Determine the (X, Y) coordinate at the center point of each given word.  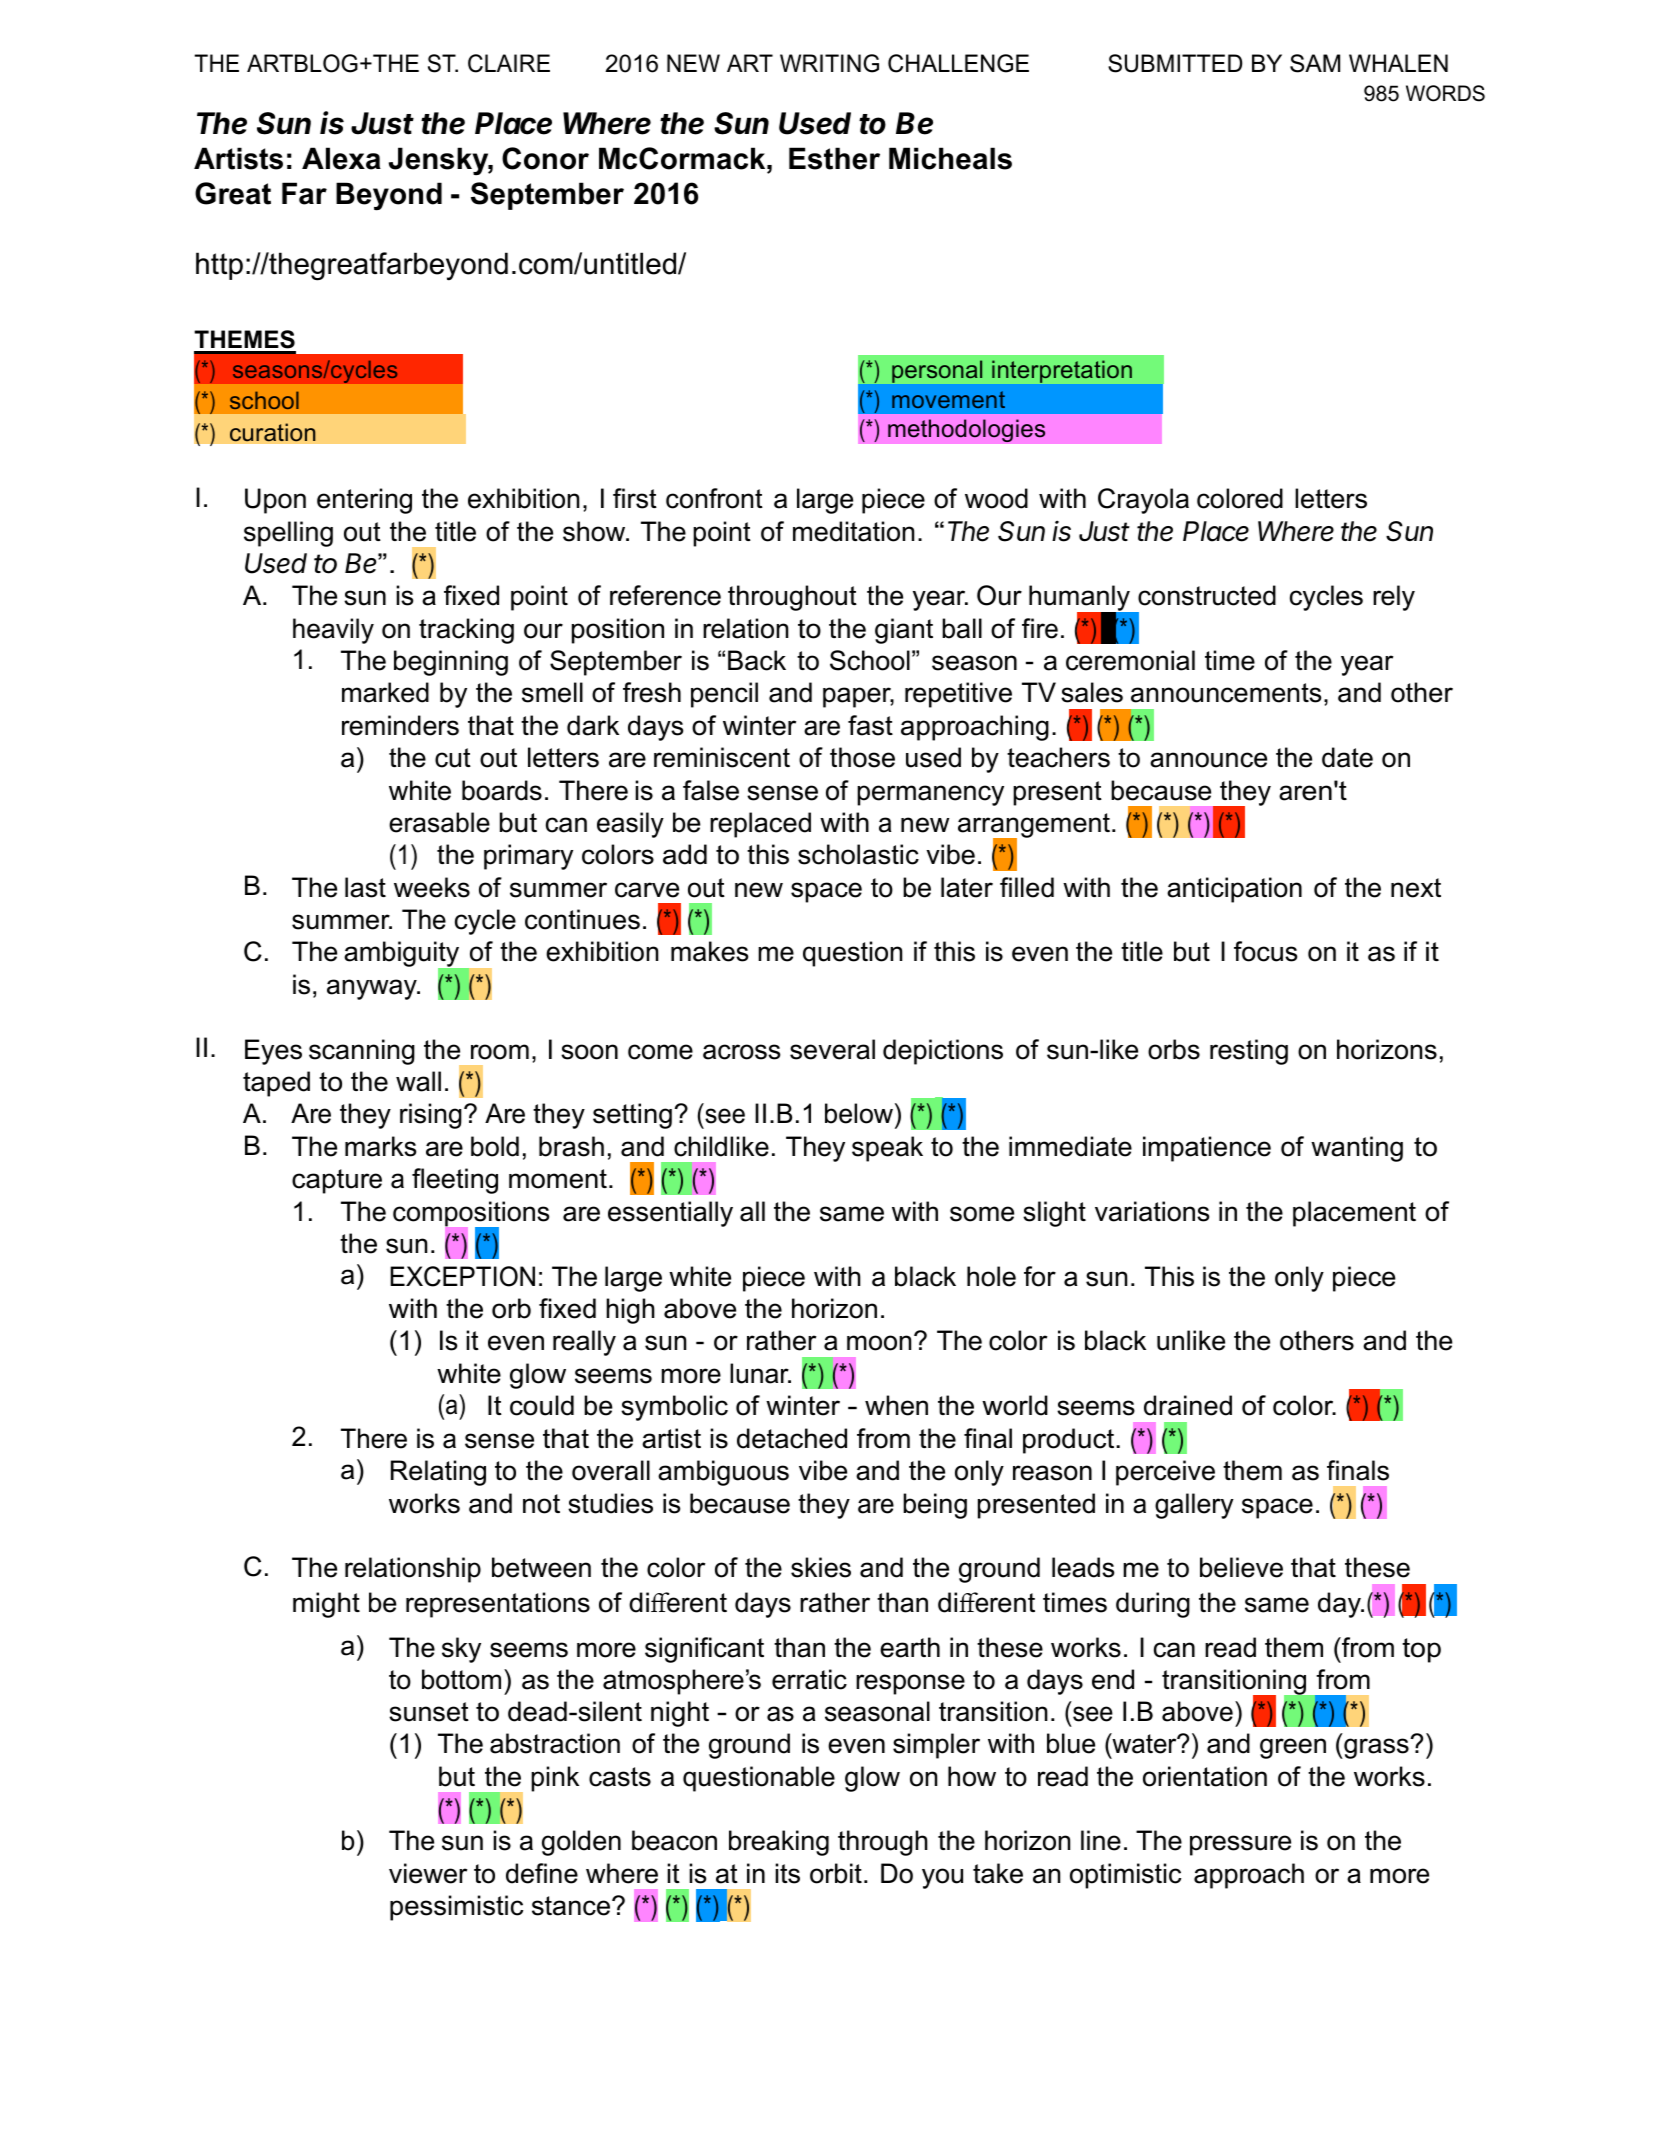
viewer (428, 1873)
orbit (836, 1873)
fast (870, 725)
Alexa (341, 158)
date (1347, 757)
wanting (1357, 1149)
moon (879, 1343)
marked (385, 692)
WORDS (1445, 93)
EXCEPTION (462, 1276)
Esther (834, 158)
